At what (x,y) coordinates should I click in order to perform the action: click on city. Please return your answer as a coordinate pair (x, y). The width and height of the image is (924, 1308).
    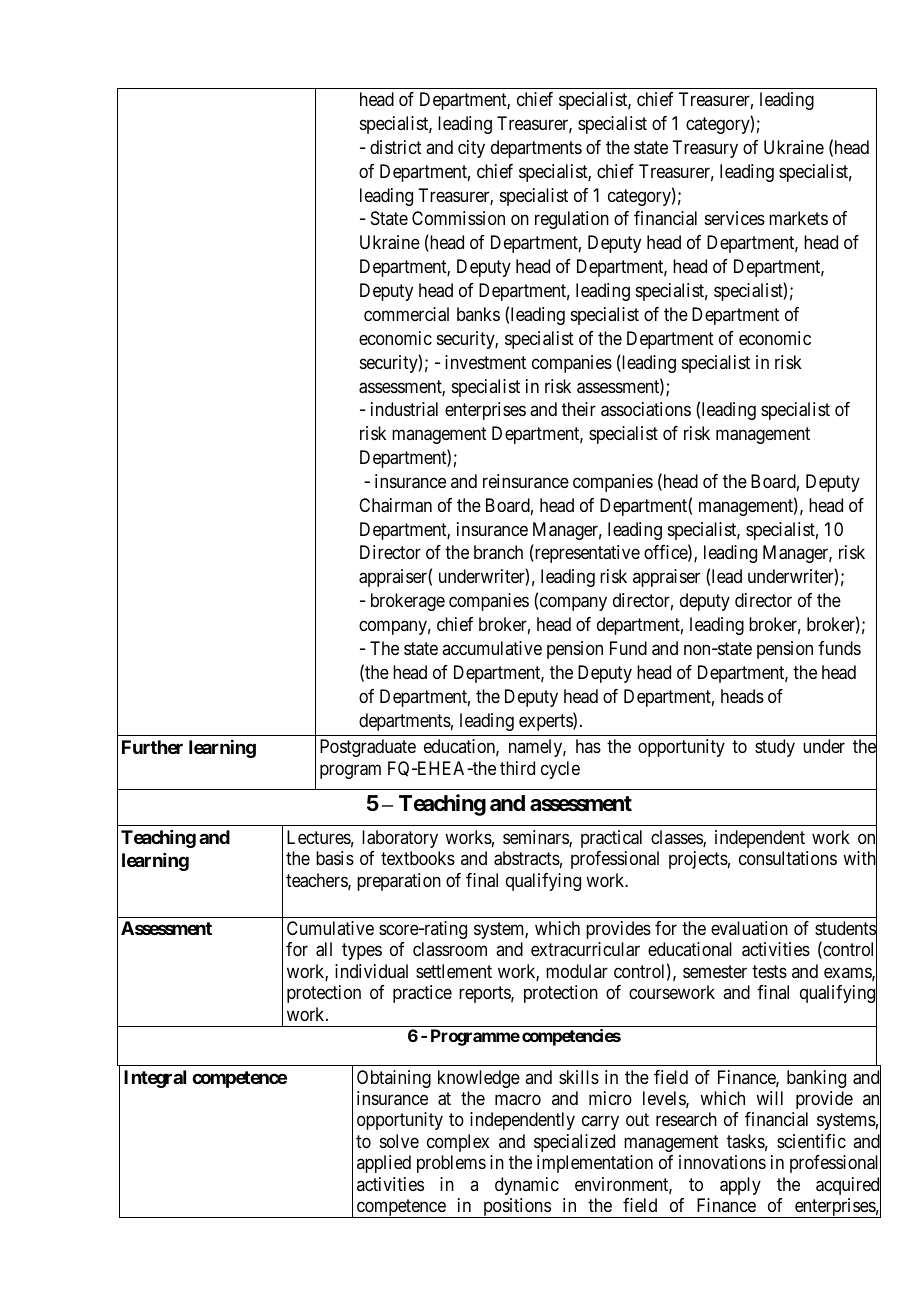
    Looking at the image, I should click on (471, 149).
